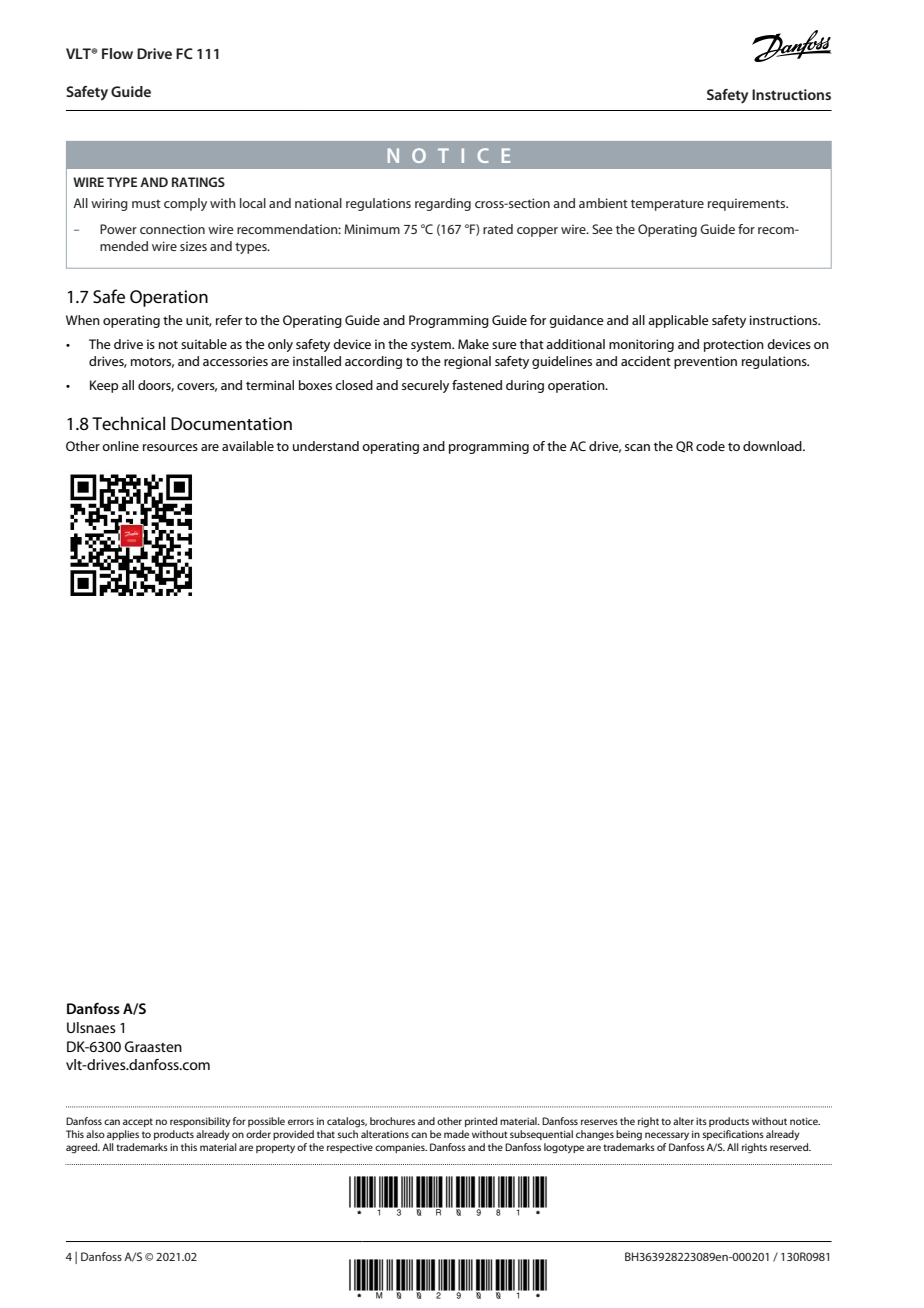 The image size is (924, 1308). What do you see at coordinates (456, 1134) in the page?
I see `made` at bounding box center [456, 1134].
